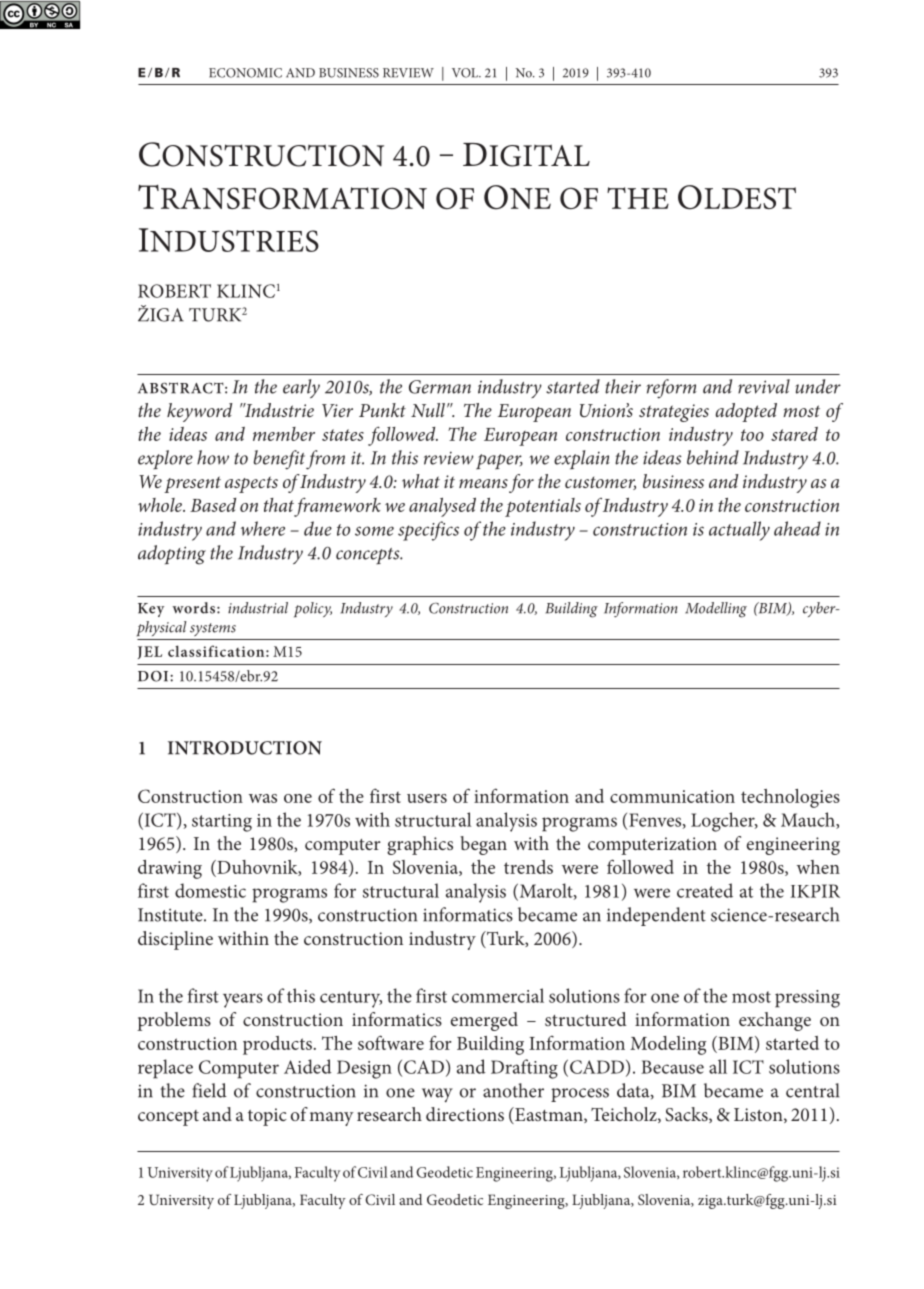 The width and height of the screenshot is (924, 1289). What do you see at coordinates (764, 386) in the screenshot?
I see `revival` at bounding box center [764, 386].
